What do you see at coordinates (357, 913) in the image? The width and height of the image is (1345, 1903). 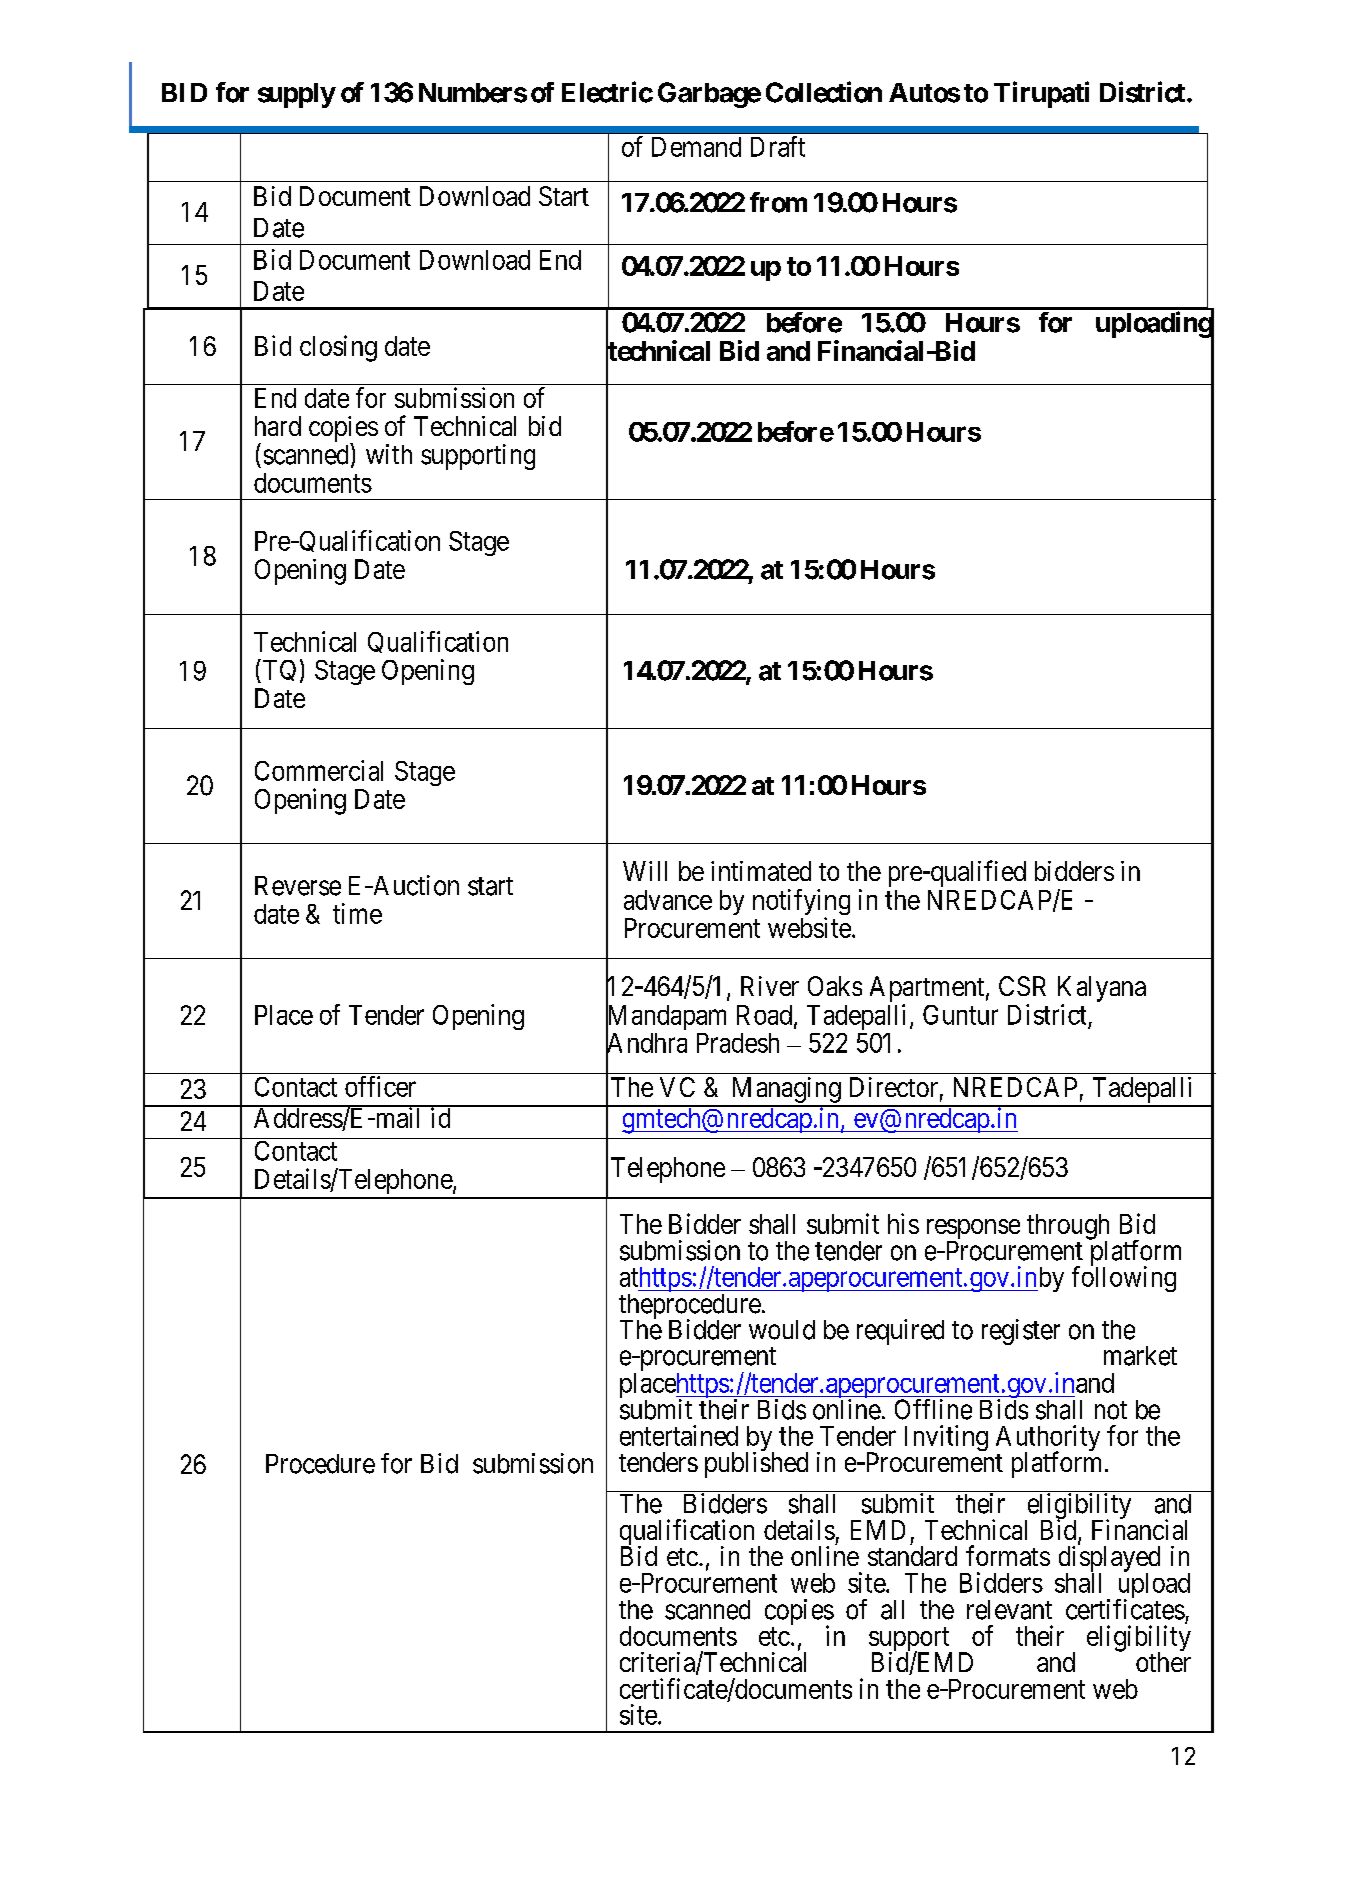 I see `time` at bounding box center [357, 913].
